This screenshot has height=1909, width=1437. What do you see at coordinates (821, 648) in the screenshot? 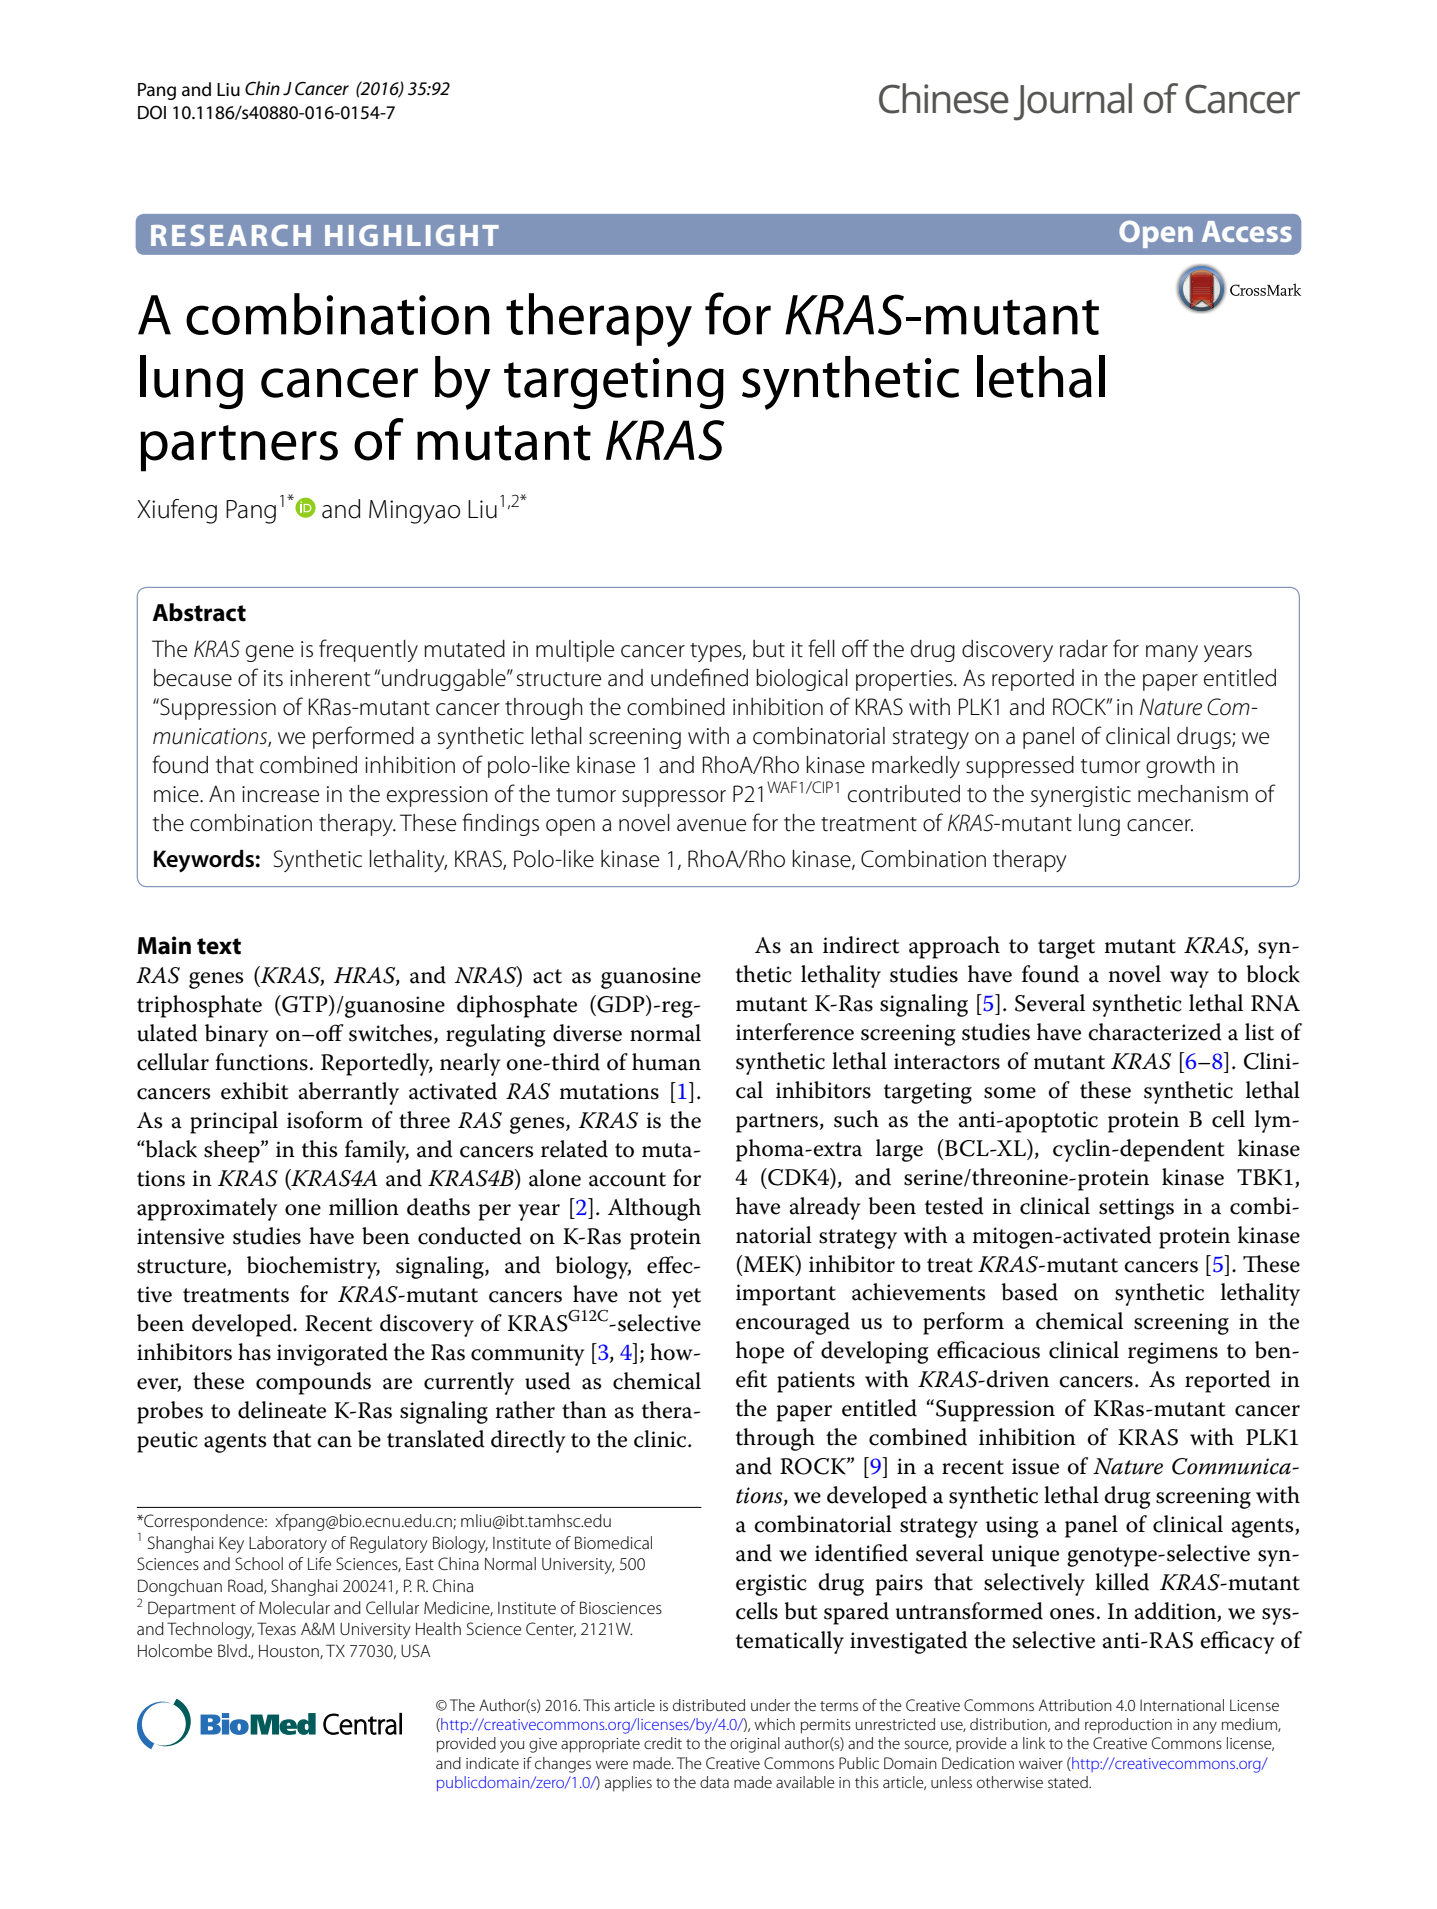
I see `fell` at bounding box center [821, 648].
